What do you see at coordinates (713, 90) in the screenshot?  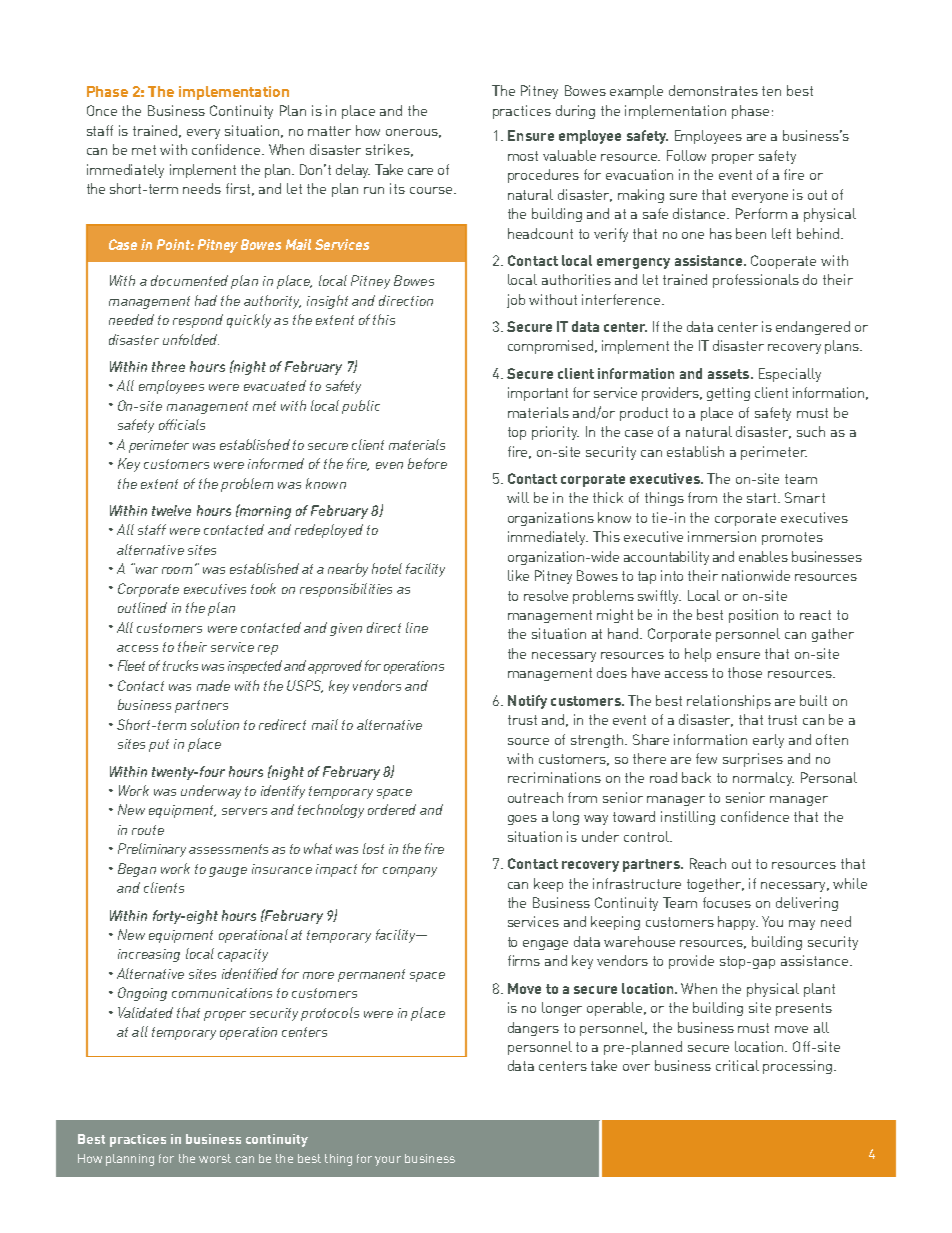 I see `demonstrates` at bounding box center [713, 90].
